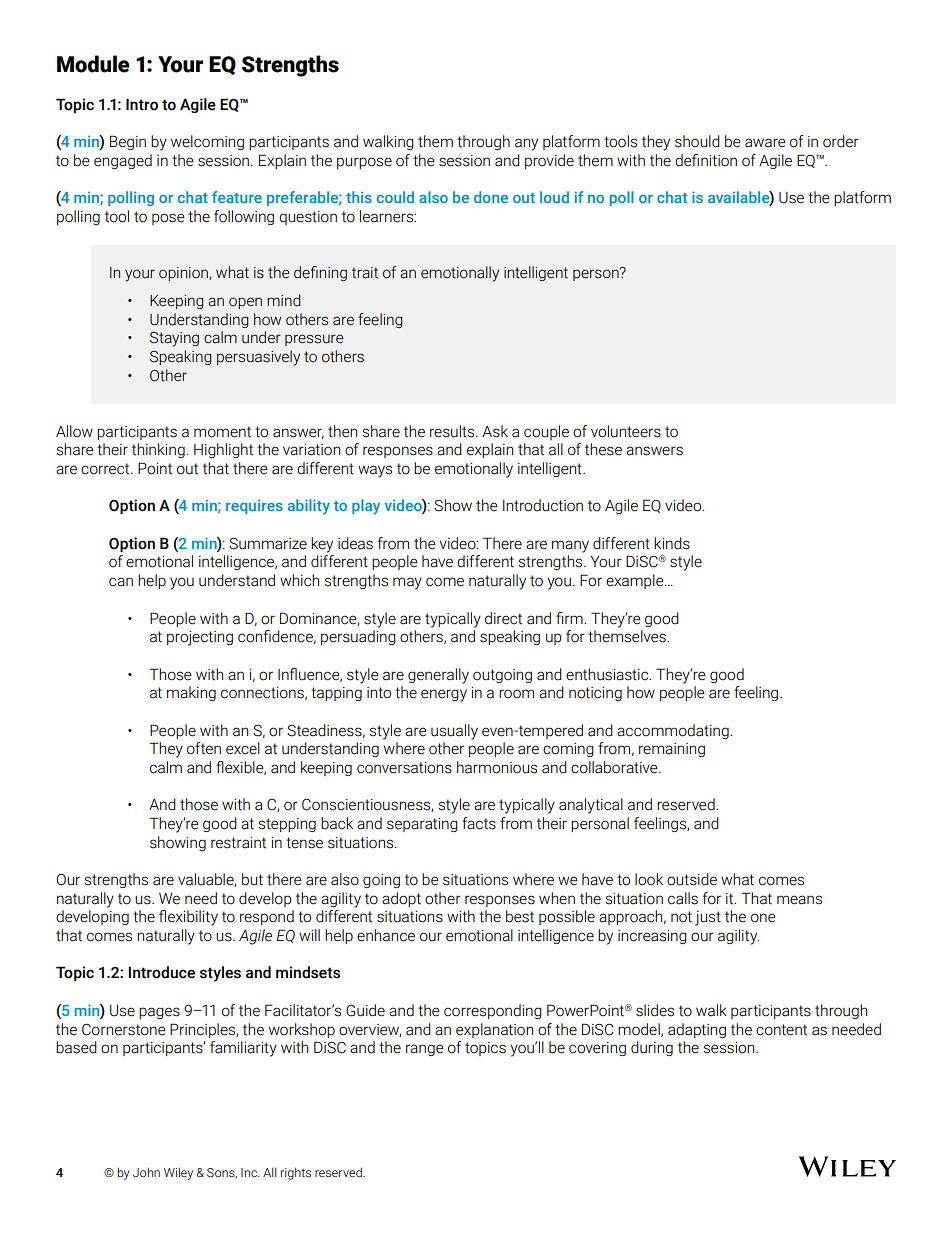  I want to click on results, so click(453, 431).
